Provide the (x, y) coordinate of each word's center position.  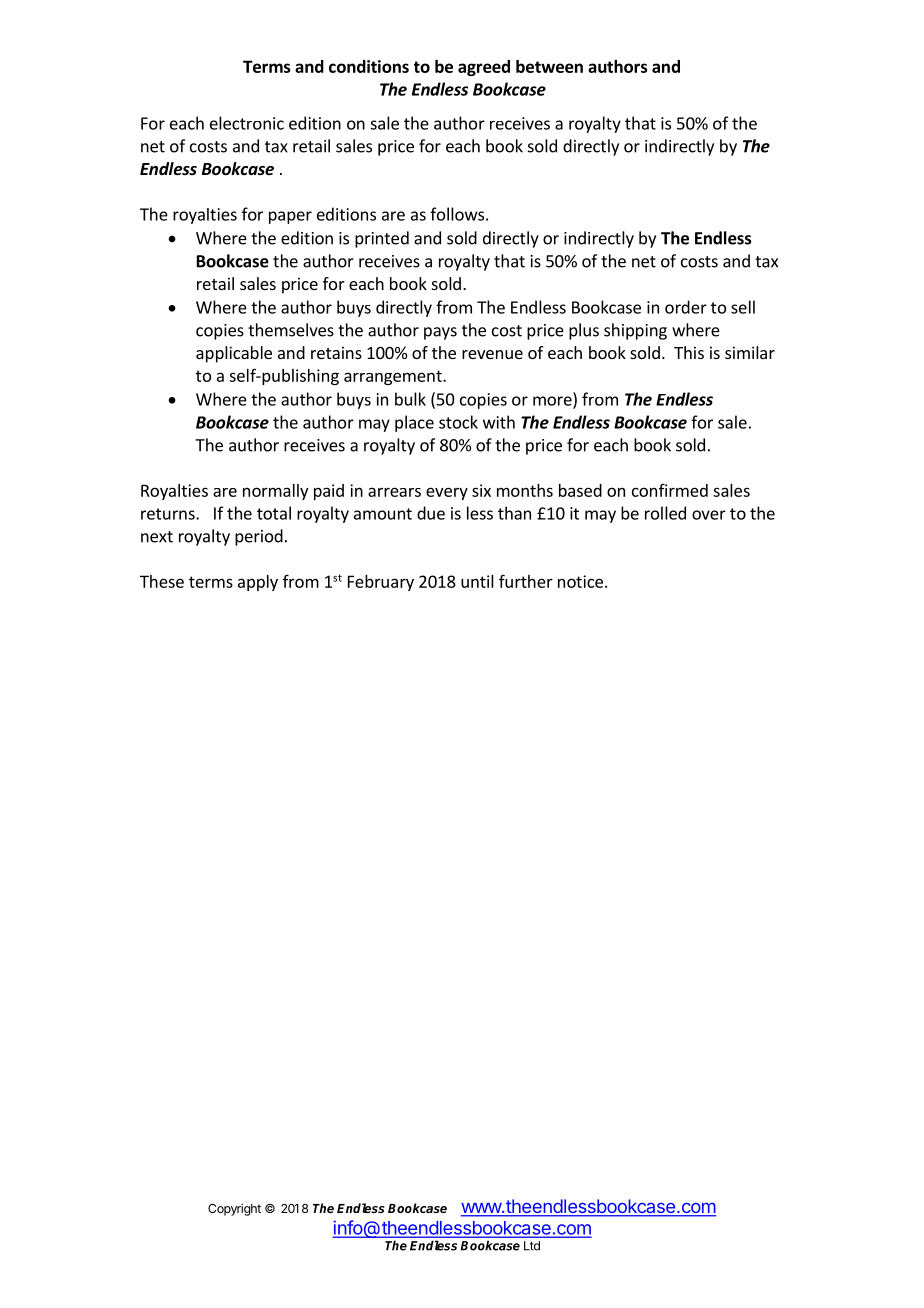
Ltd (532, 1246)
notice (580, 581)
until (477, 581)
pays (440, 333)
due (431, 513)
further (526, 581)
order (686, 307)
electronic (247, 123)
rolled (665, 513)
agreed (484, 68)
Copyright (234, 1209)
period (259, 537)
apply (258, 583)
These (162, 581)
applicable (234, 354)
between (549, 66)
